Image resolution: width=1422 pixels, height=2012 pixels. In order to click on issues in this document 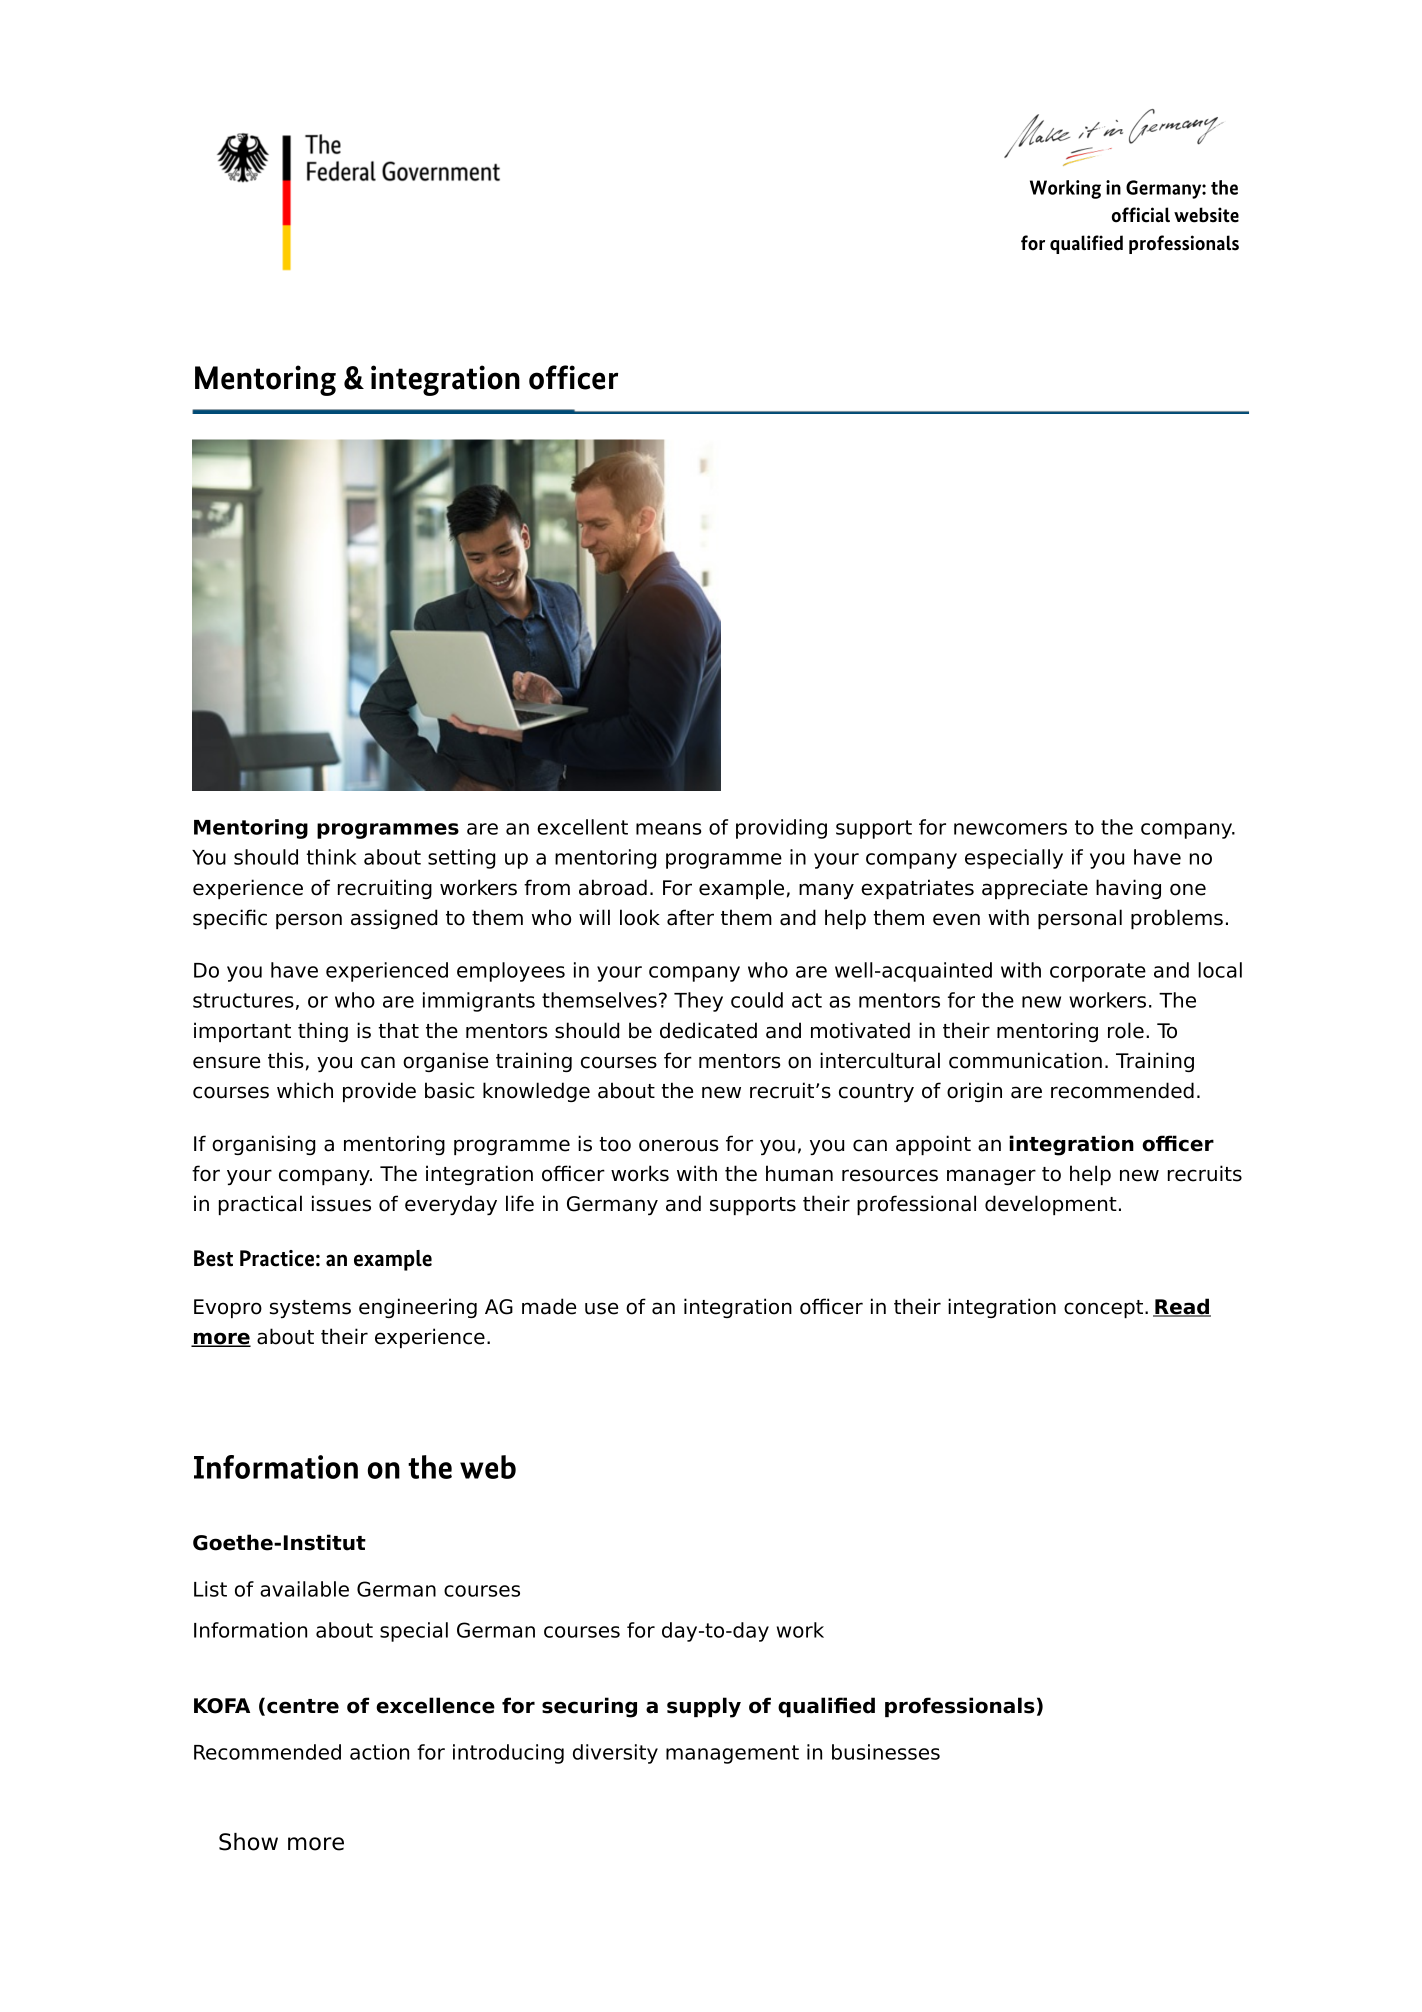, I will do `click(341, 1203)`.
